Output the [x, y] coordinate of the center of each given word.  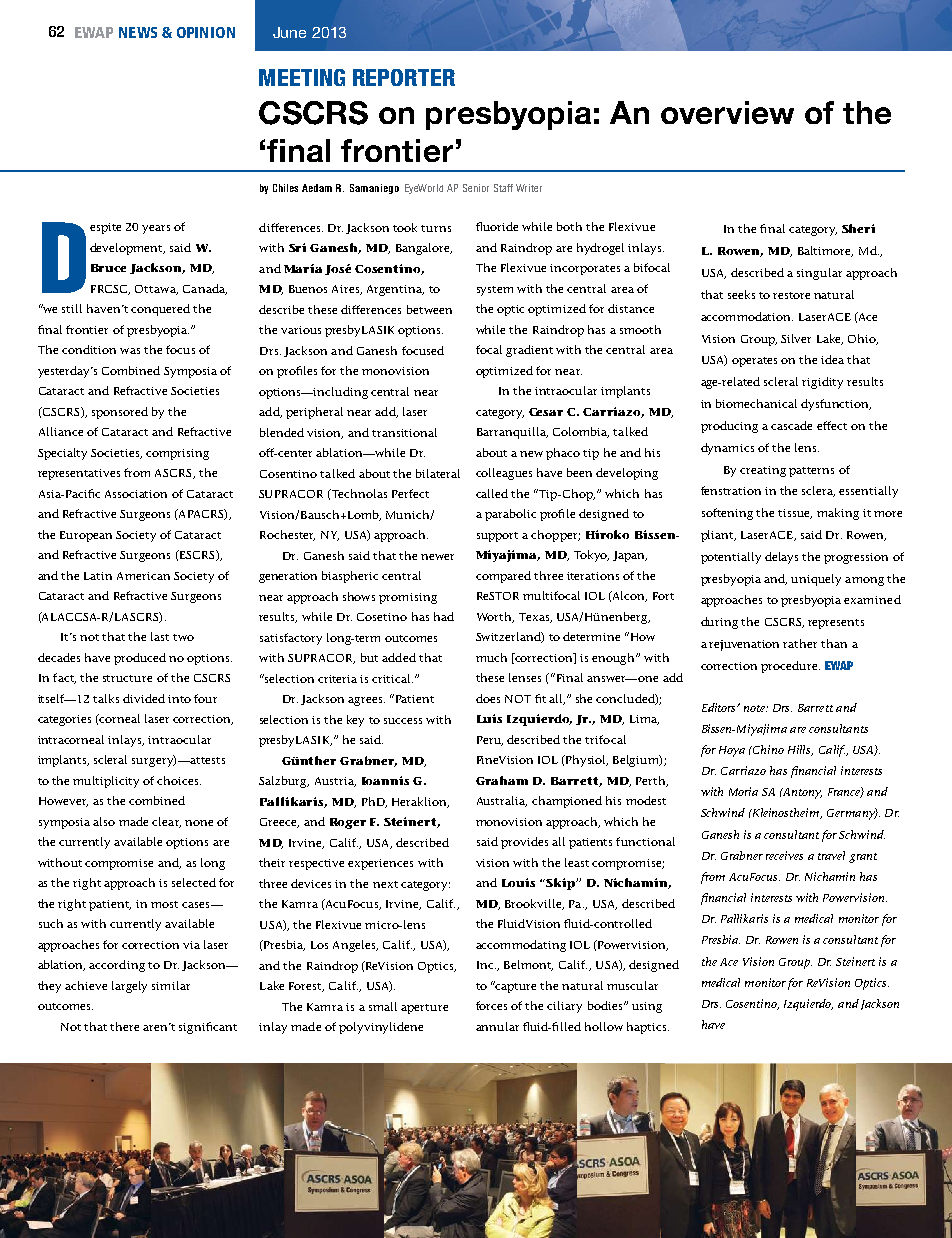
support [497, 537]
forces [491, 1005]
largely [129, 987]
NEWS [138, 32]
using [647, 1007]
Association [136, 494]
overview [727, 112]
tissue [795, 514]
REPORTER [404, 77]
